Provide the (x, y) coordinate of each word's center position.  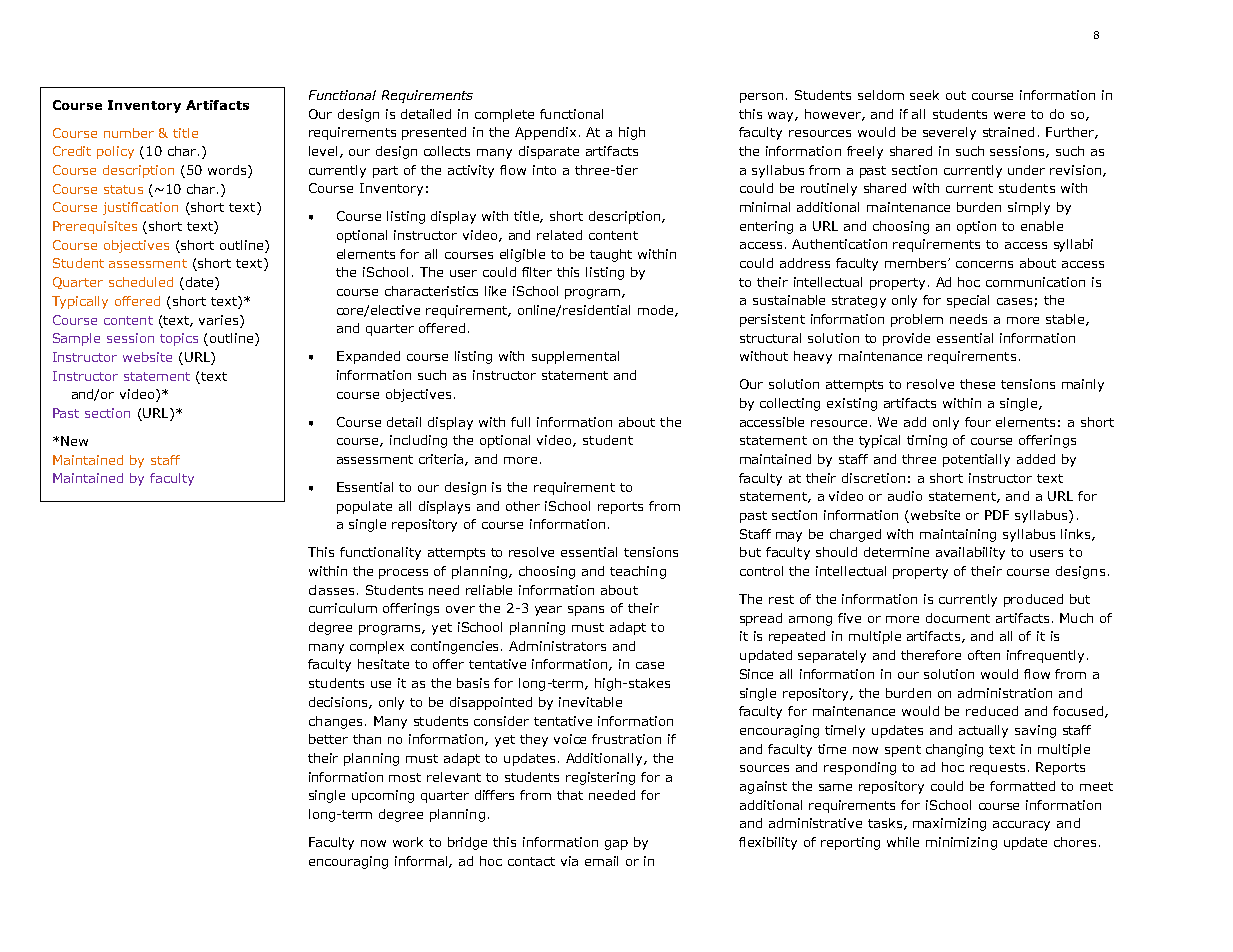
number (129, 133)
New (74, 441)
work (408, 842)
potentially (976, 460)
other (523, 506)
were (1009, 115)
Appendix (545, 133)
